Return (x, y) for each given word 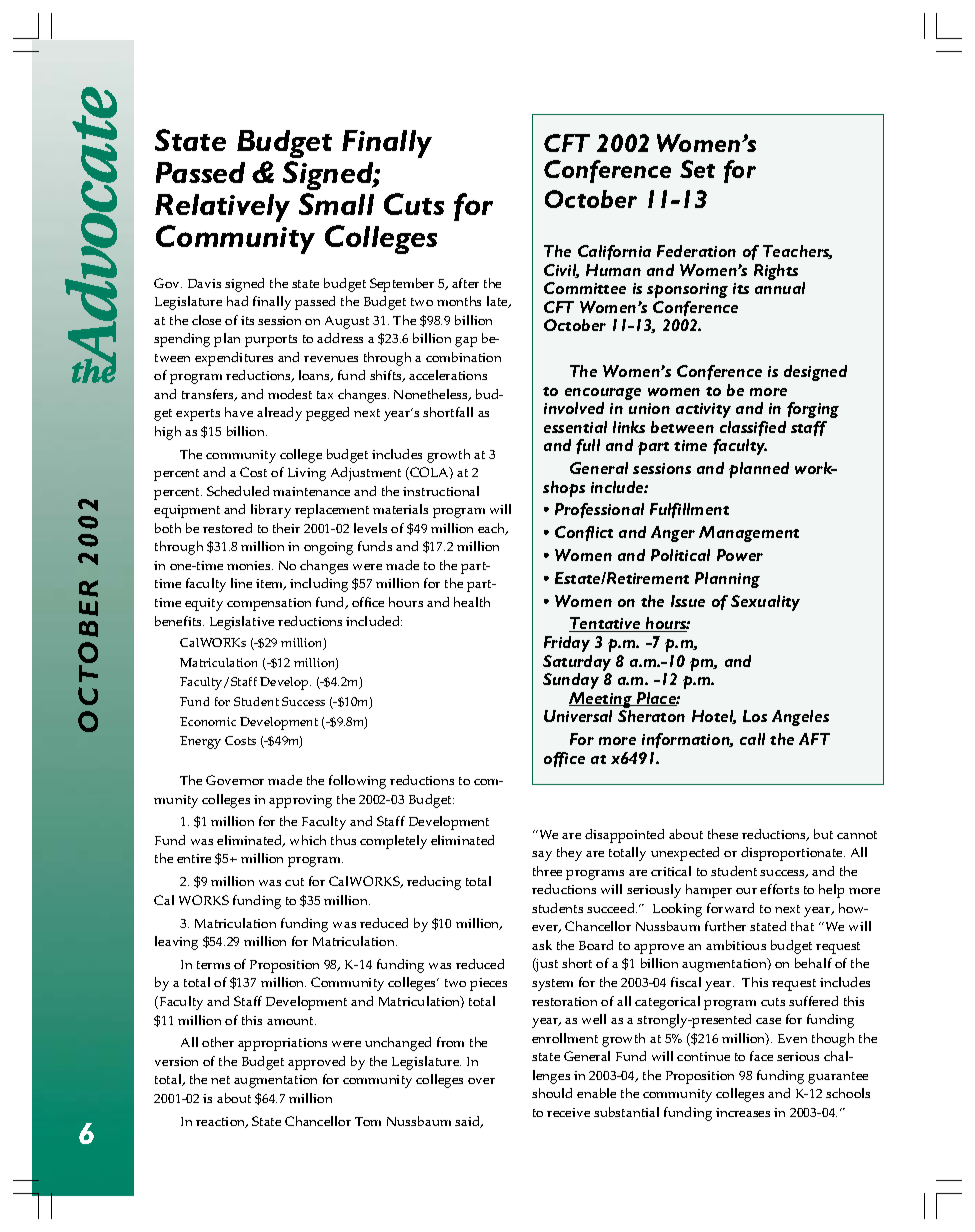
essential (575, 427)
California (614, 252)
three (547, 871)
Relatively (222, 208)
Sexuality (765, 603)
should (552, 1093)
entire (194, 858)
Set (697, 169)
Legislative (242, 623)
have (239, 412)
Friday (567, 644)
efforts (779, 889)
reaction (222, 1122)
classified (753, 428)
